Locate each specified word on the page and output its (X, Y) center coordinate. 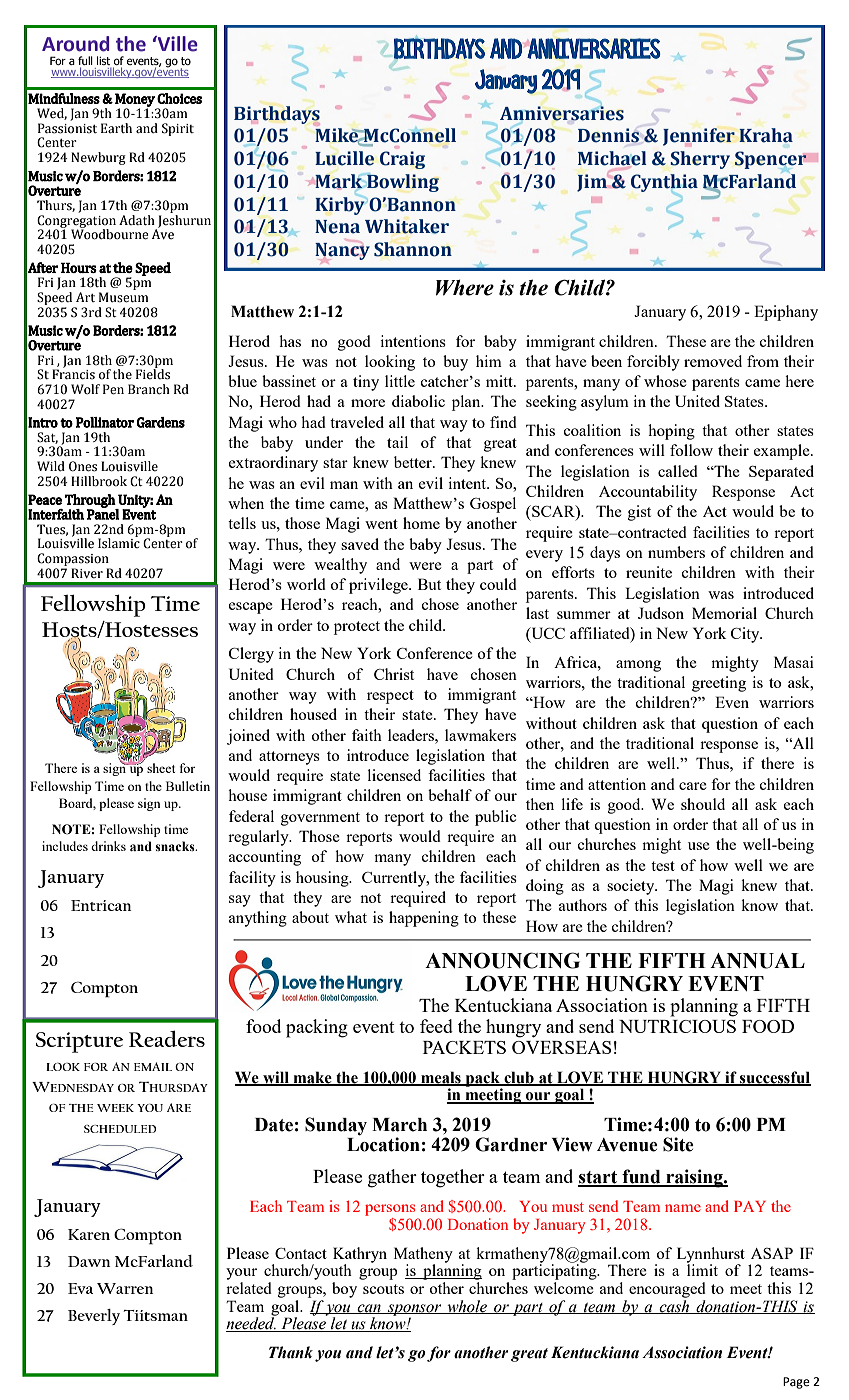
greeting (719, 684)
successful (774, 1078)
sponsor (414, 1311)
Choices (179, 98)
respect (390, 697)
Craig (402, 160)
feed (436, 1026)
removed (713, 361)
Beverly (94, 1317)
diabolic (418, 401)
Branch (149, 389)
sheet (161, 768)
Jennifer (699, 137)
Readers (167, 1038)
